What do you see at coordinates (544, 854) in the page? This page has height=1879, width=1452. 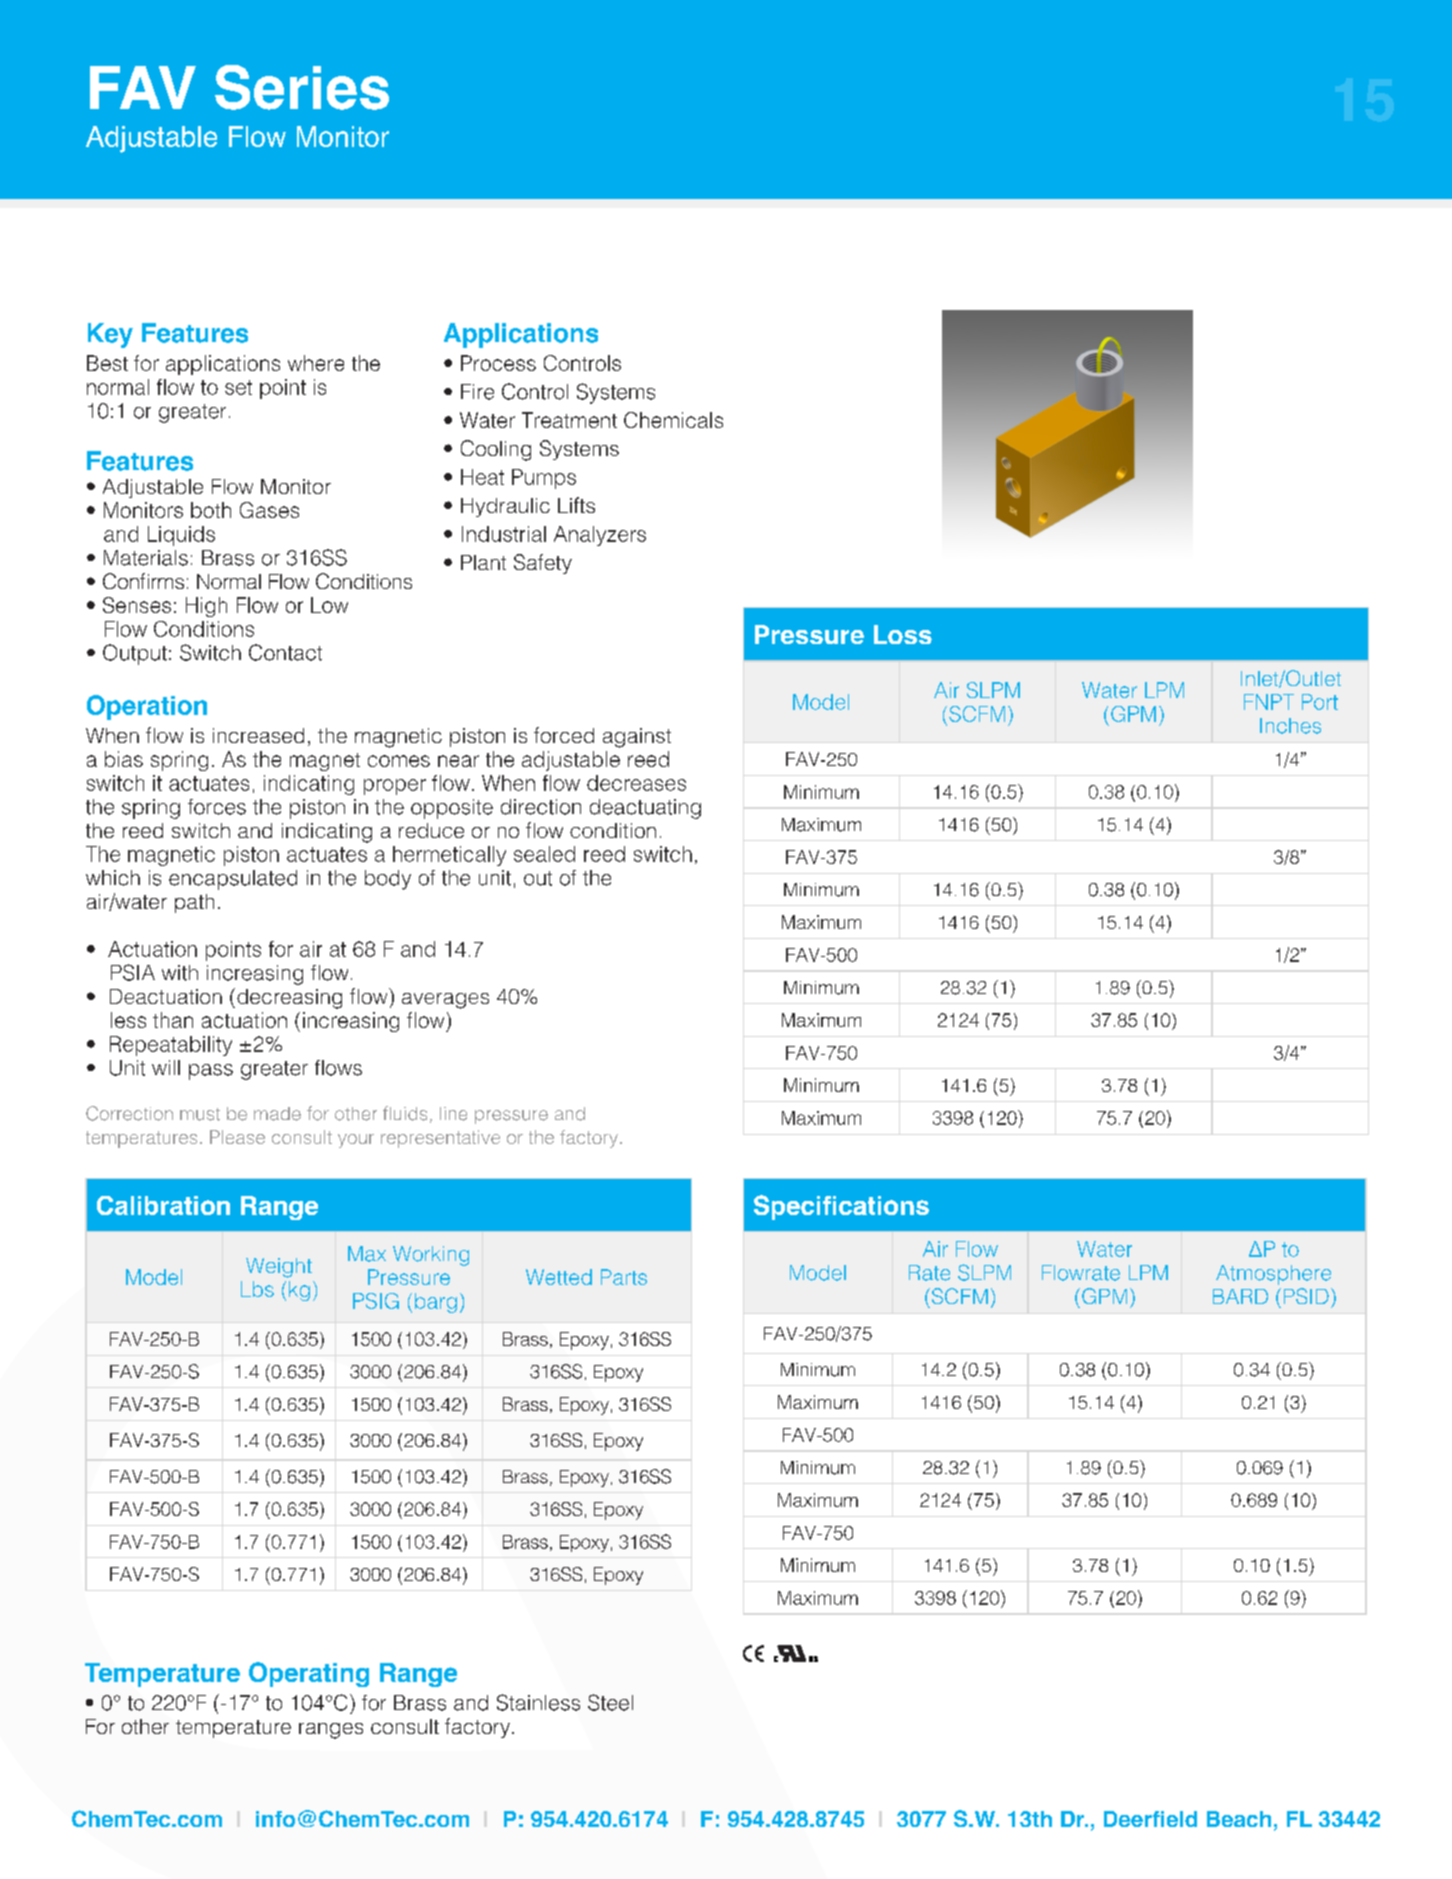 I see `sealed` at bounding box center [544, 854].
